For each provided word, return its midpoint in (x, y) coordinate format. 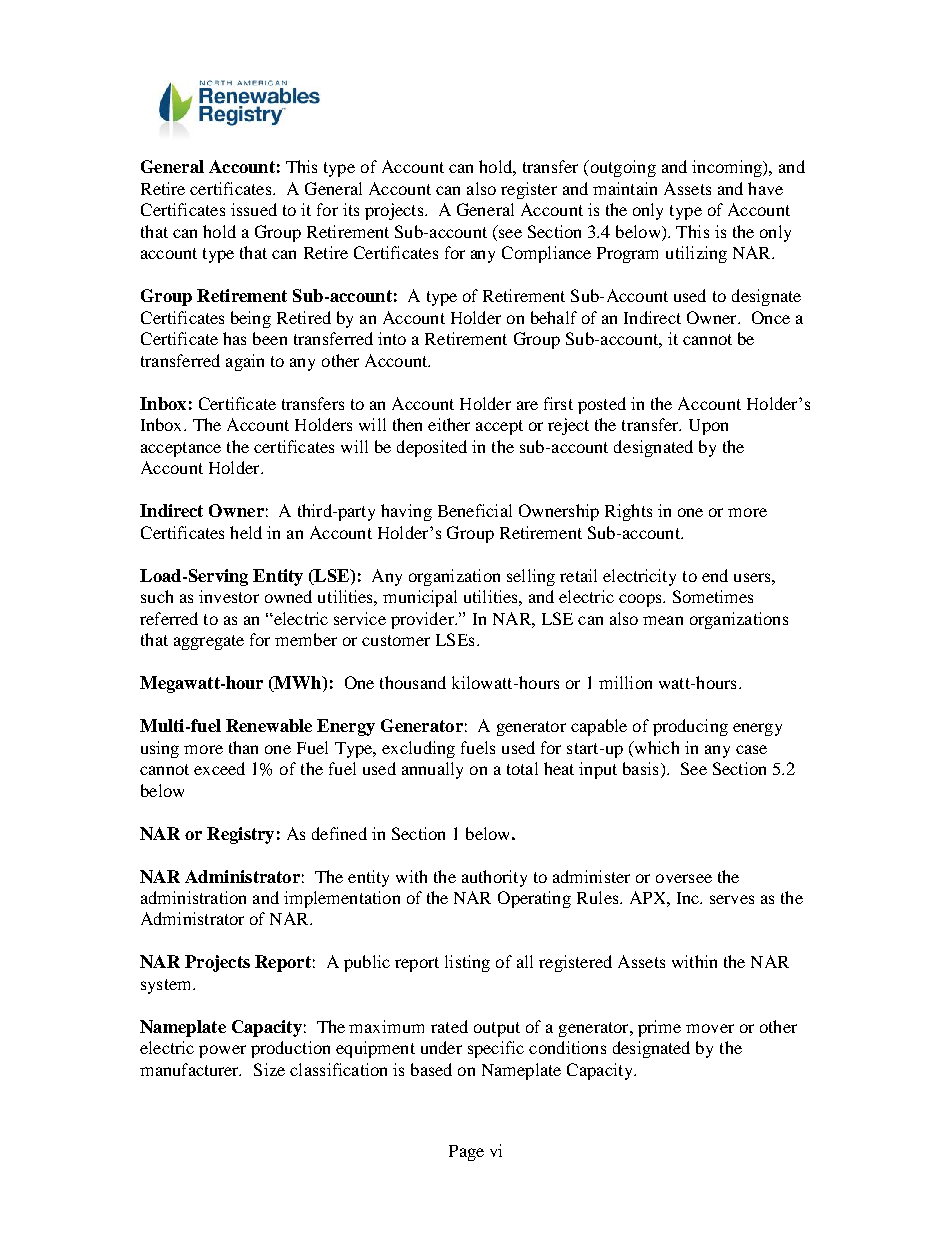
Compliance (546, 254)
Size (269, 1069)
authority (494, 878)
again (245, 362)
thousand (413, 682)
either (449, 424)
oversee (684, 878)
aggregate (209, 642)
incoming (728, 168)
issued (254, 209)
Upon (708, 427)
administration (193, 897)
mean (663, 620)
